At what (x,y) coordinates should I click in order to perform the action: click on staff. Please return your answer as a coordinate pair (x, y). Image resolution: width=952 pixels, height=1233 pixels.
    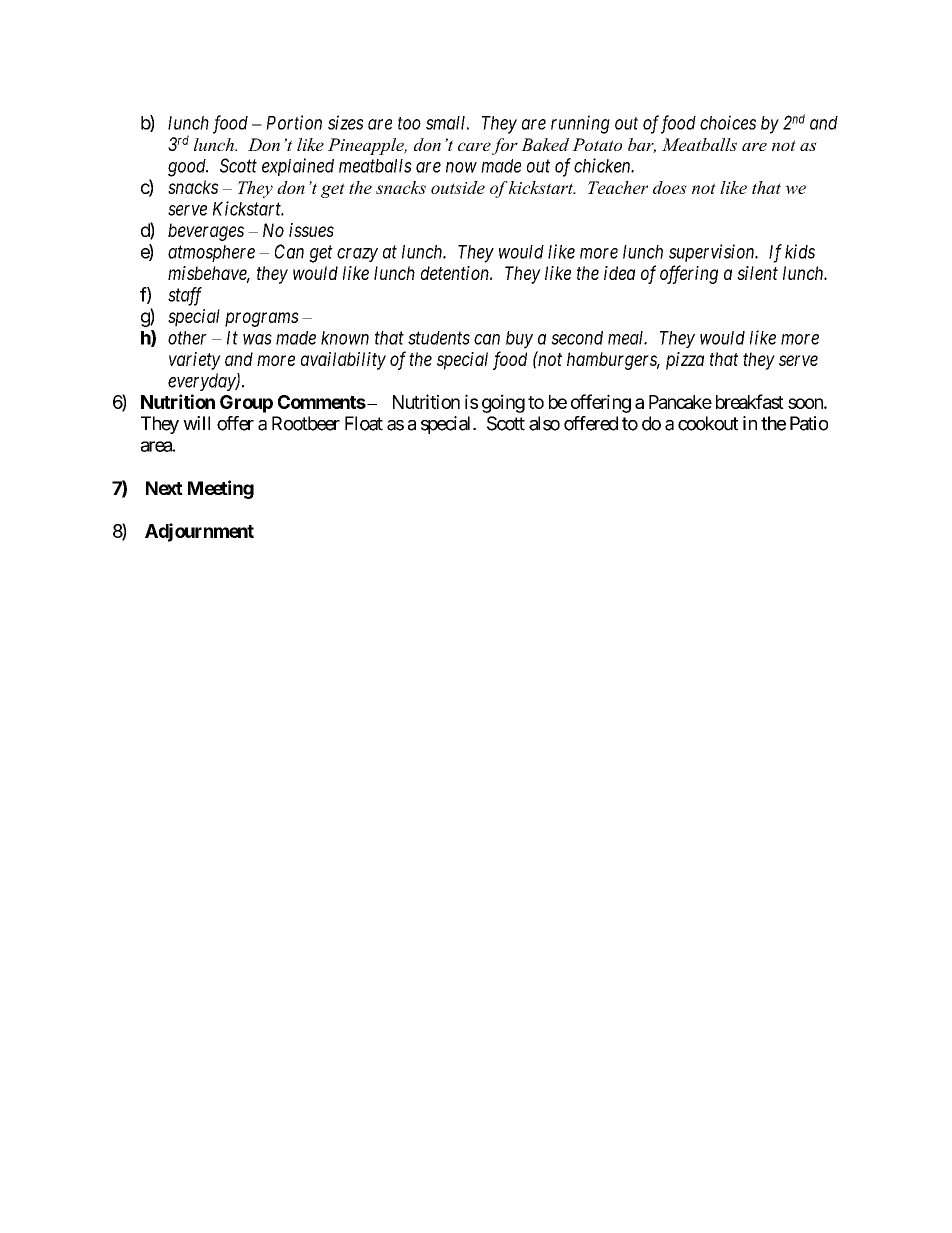
    Looking at the image, I should click on (185, 296).
